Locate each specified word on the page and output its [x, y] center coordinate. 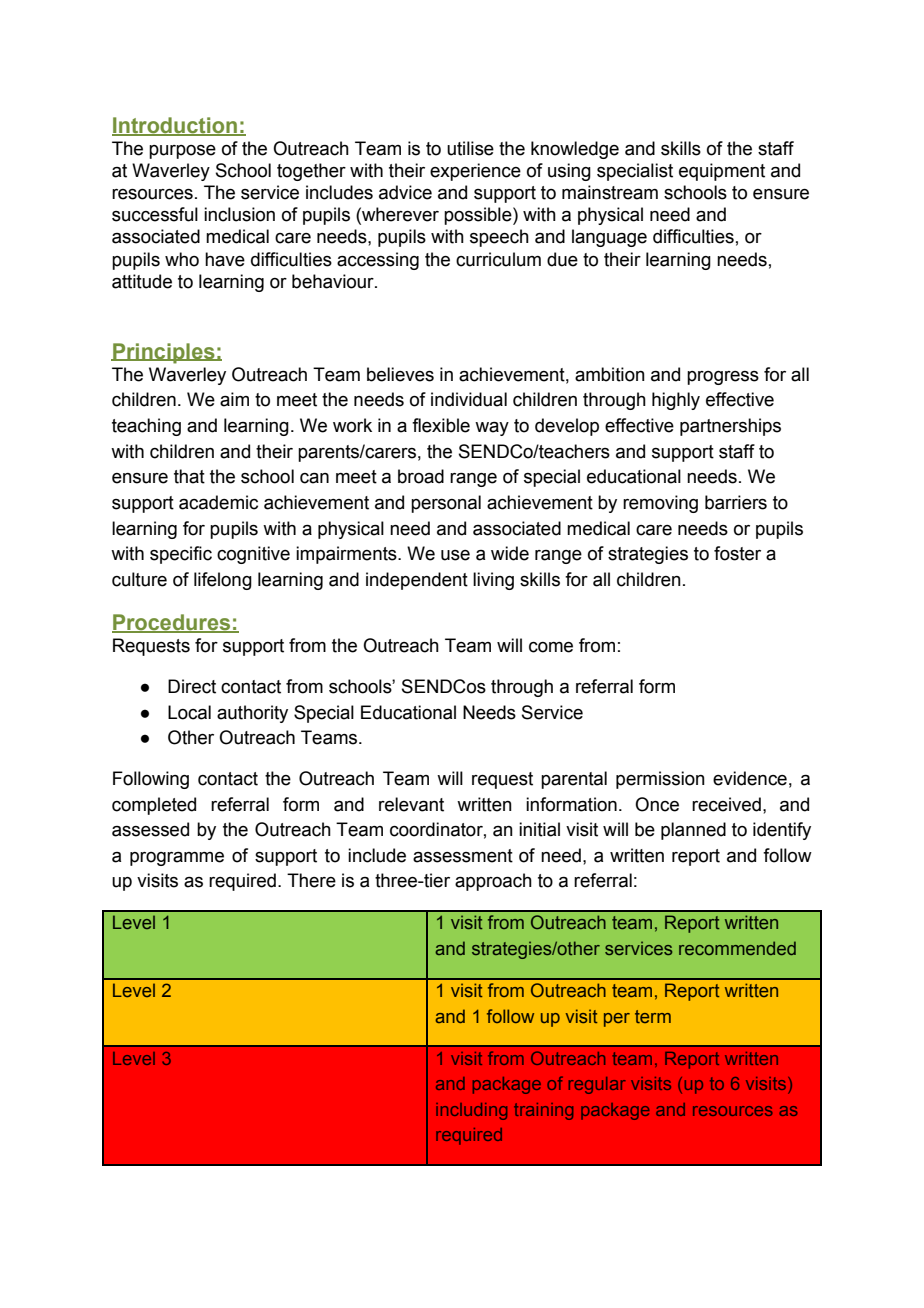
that [189, 476]
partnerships [730, 427]
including [471, 1111]
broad [421, 476]
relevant [411, 804]
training [543, 1111]
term [653, 1016]
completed [154, 806]
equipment [722, 172]
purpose [182, 152]
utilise [470, 148]
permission [660, 780]
